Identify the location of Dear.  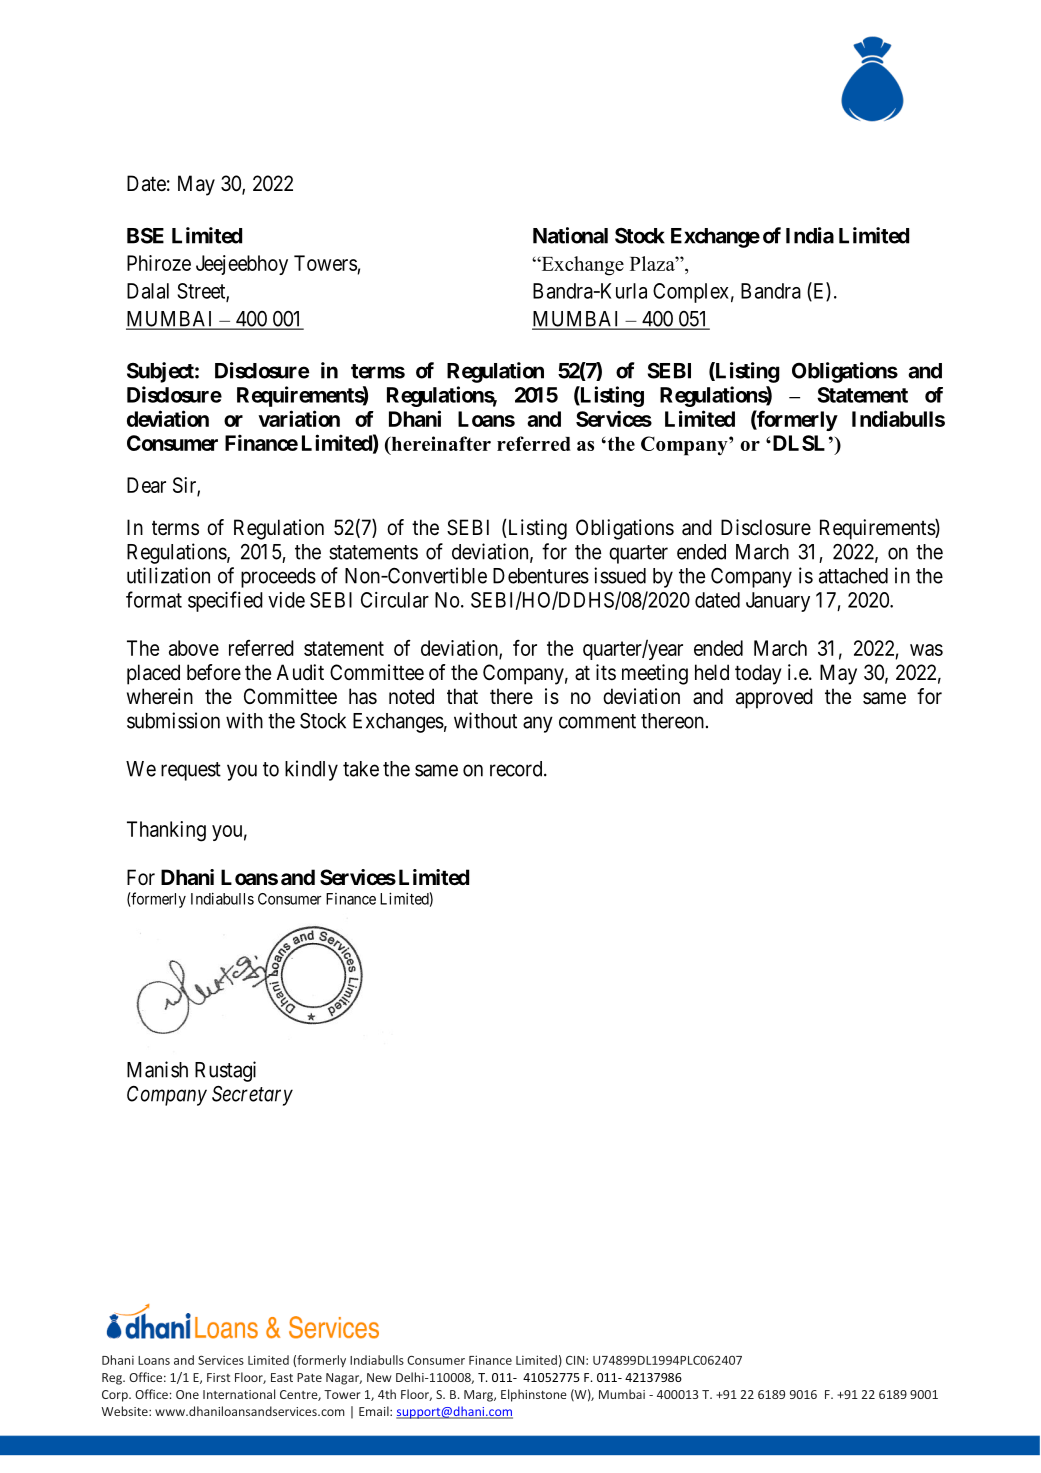
(146, 485).
